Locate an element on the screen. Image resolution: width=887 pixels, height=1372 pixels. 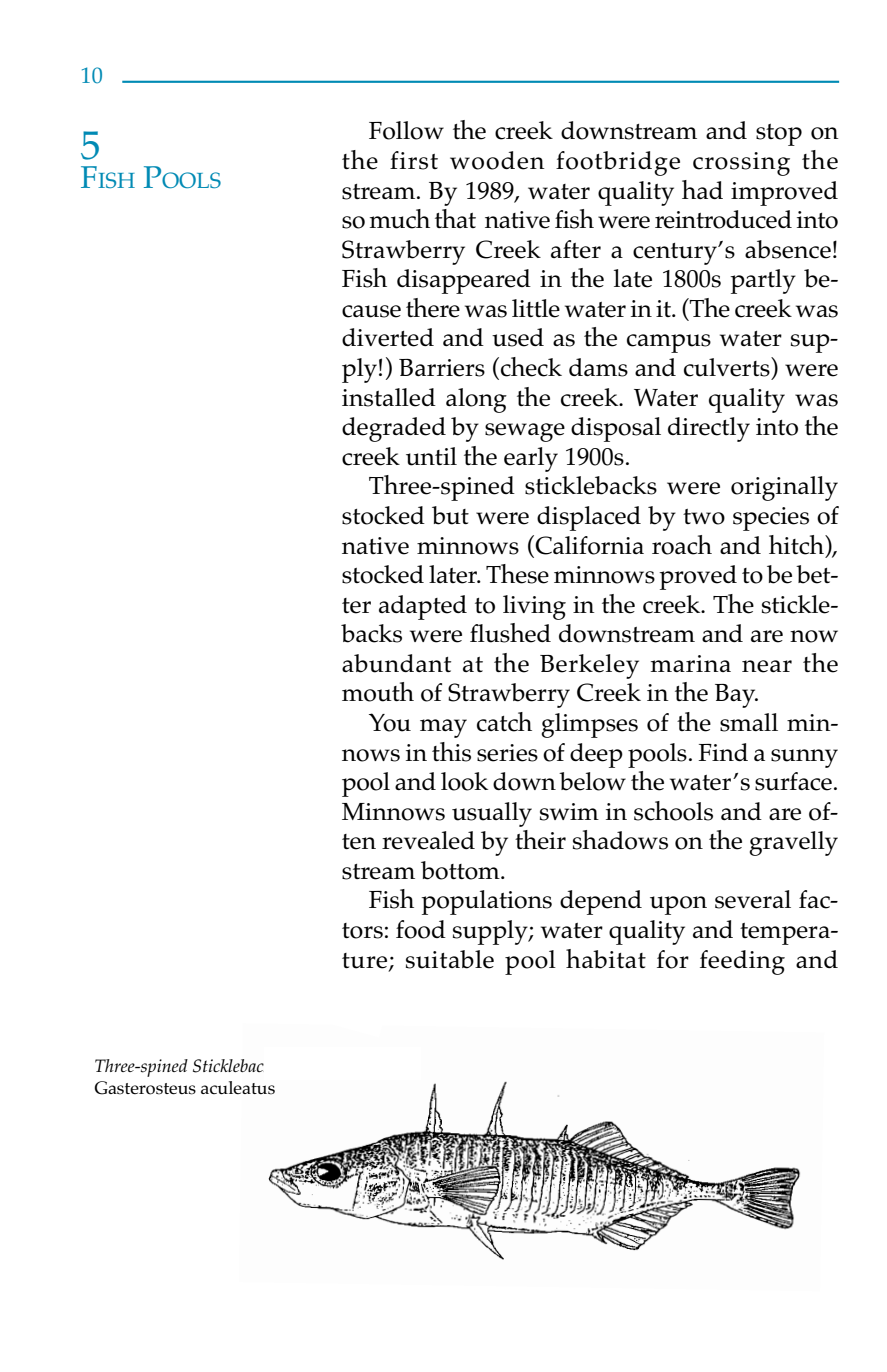
diverted is located at coordinates (388, 337).
